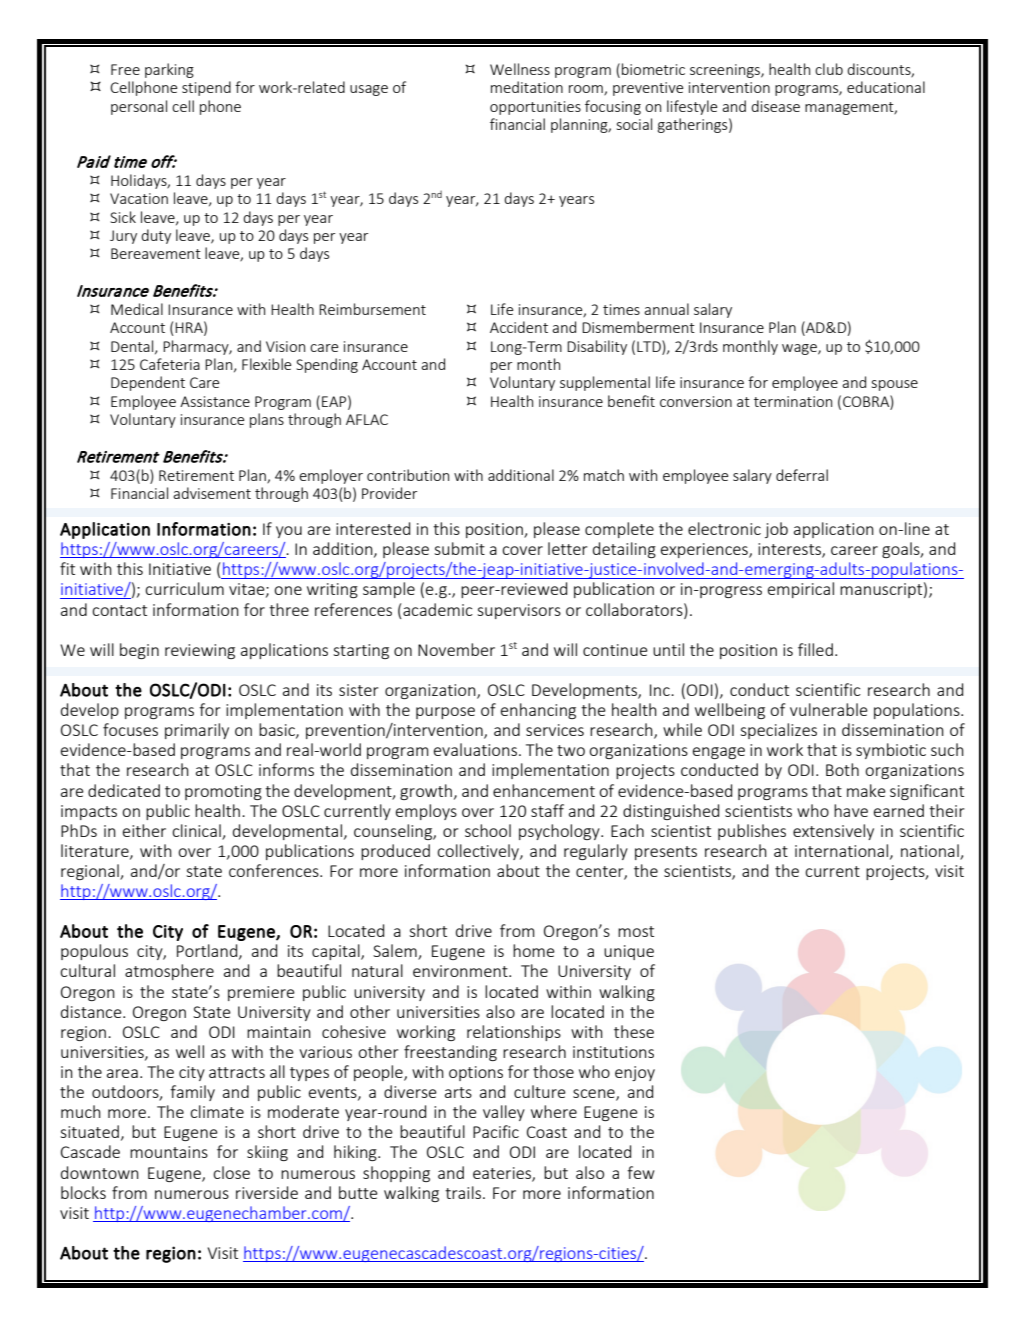 The image size is (1025, 1327). I want to click on mountains, so click(169, 1152).
